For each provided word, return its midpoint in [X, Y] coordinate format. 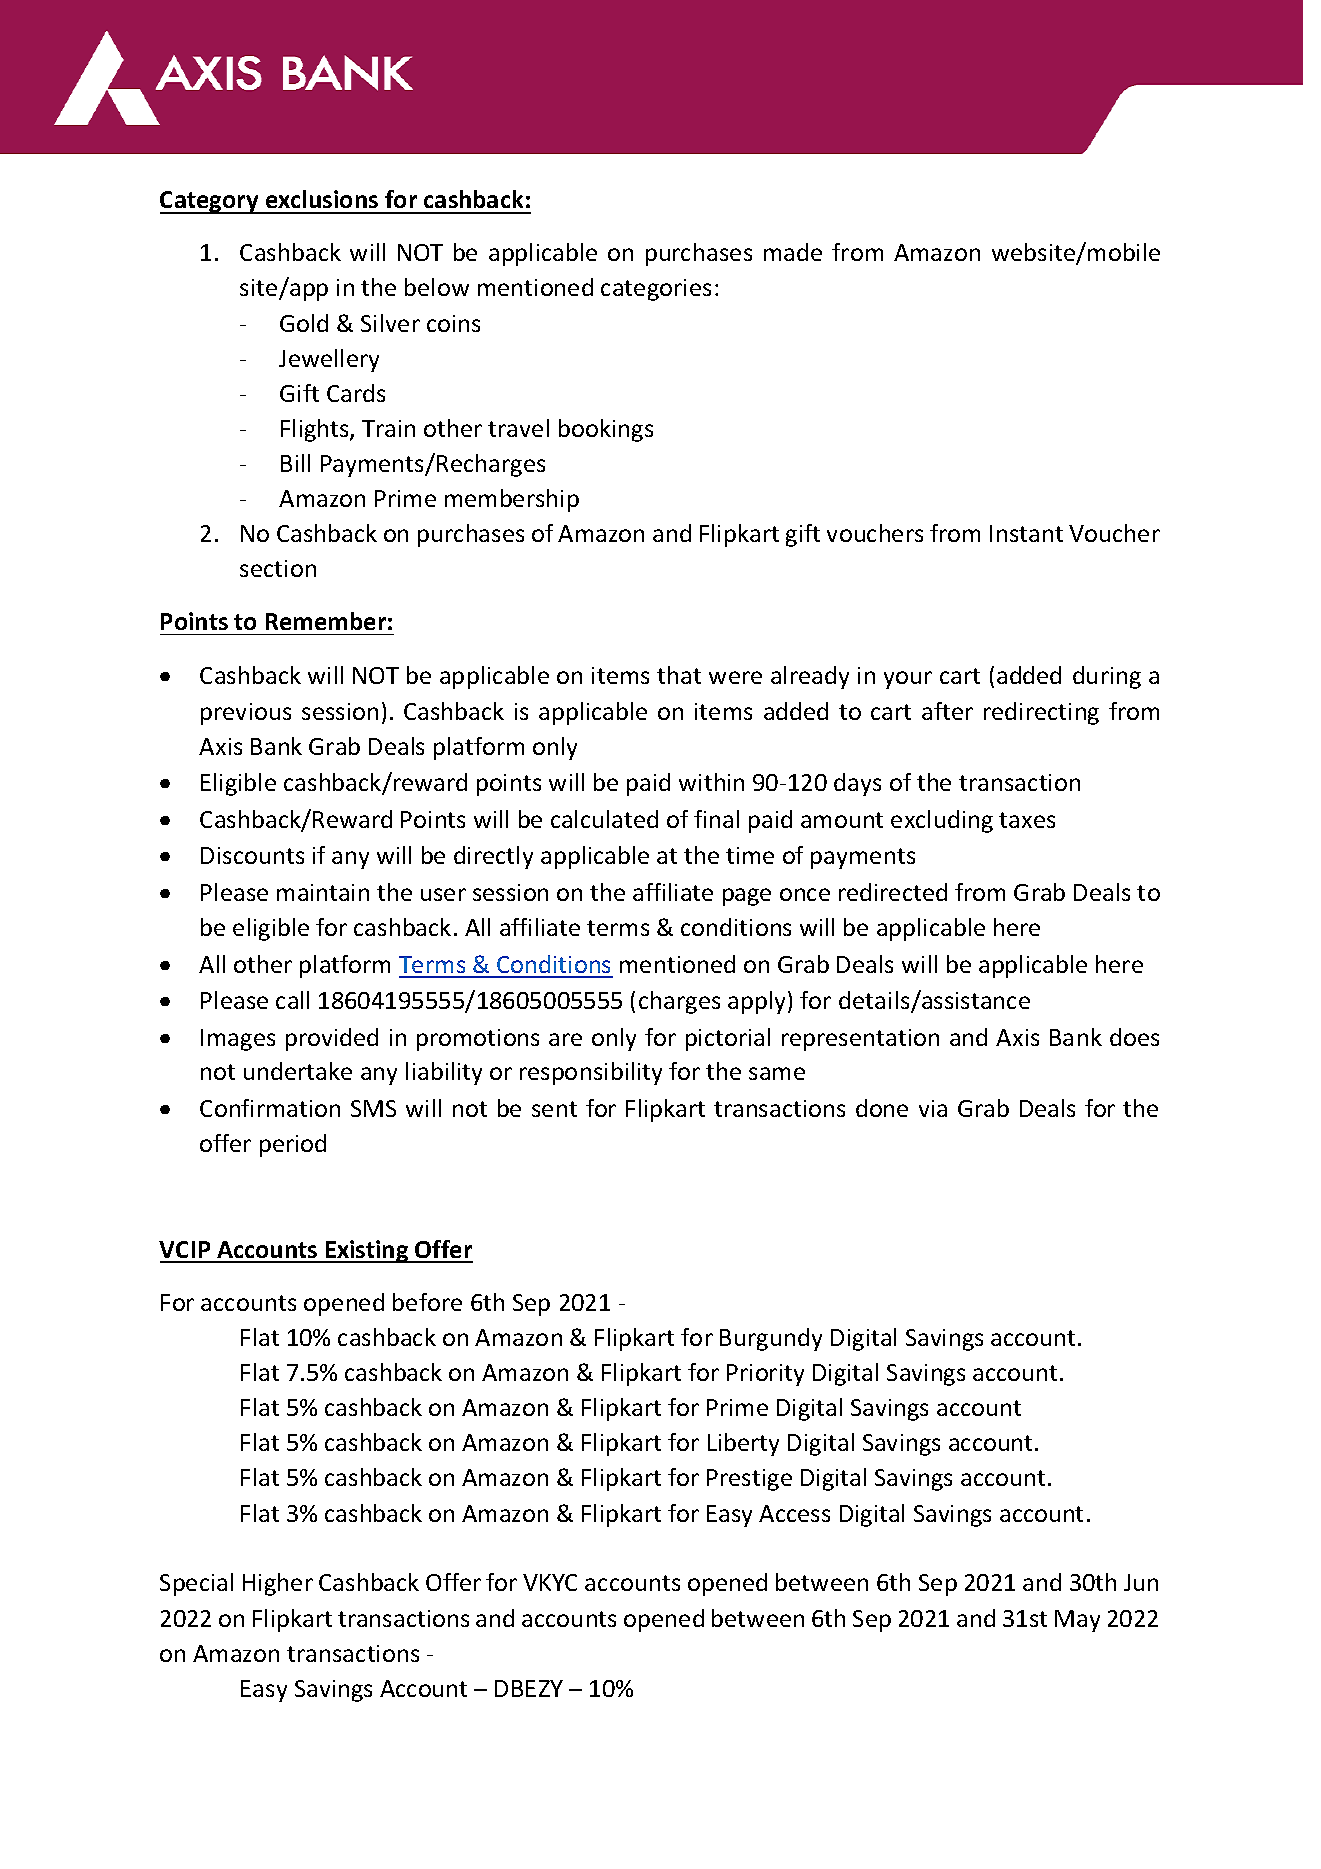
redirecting [1041, 713]
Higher [278, 1584]
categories [656, 290]
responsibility [591, 1073]
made [793, 252]
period [293, 1145]
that [679, 675]
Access [794, 1513]
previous [246, 714]
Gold [304, 323]
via [933, 1108]
